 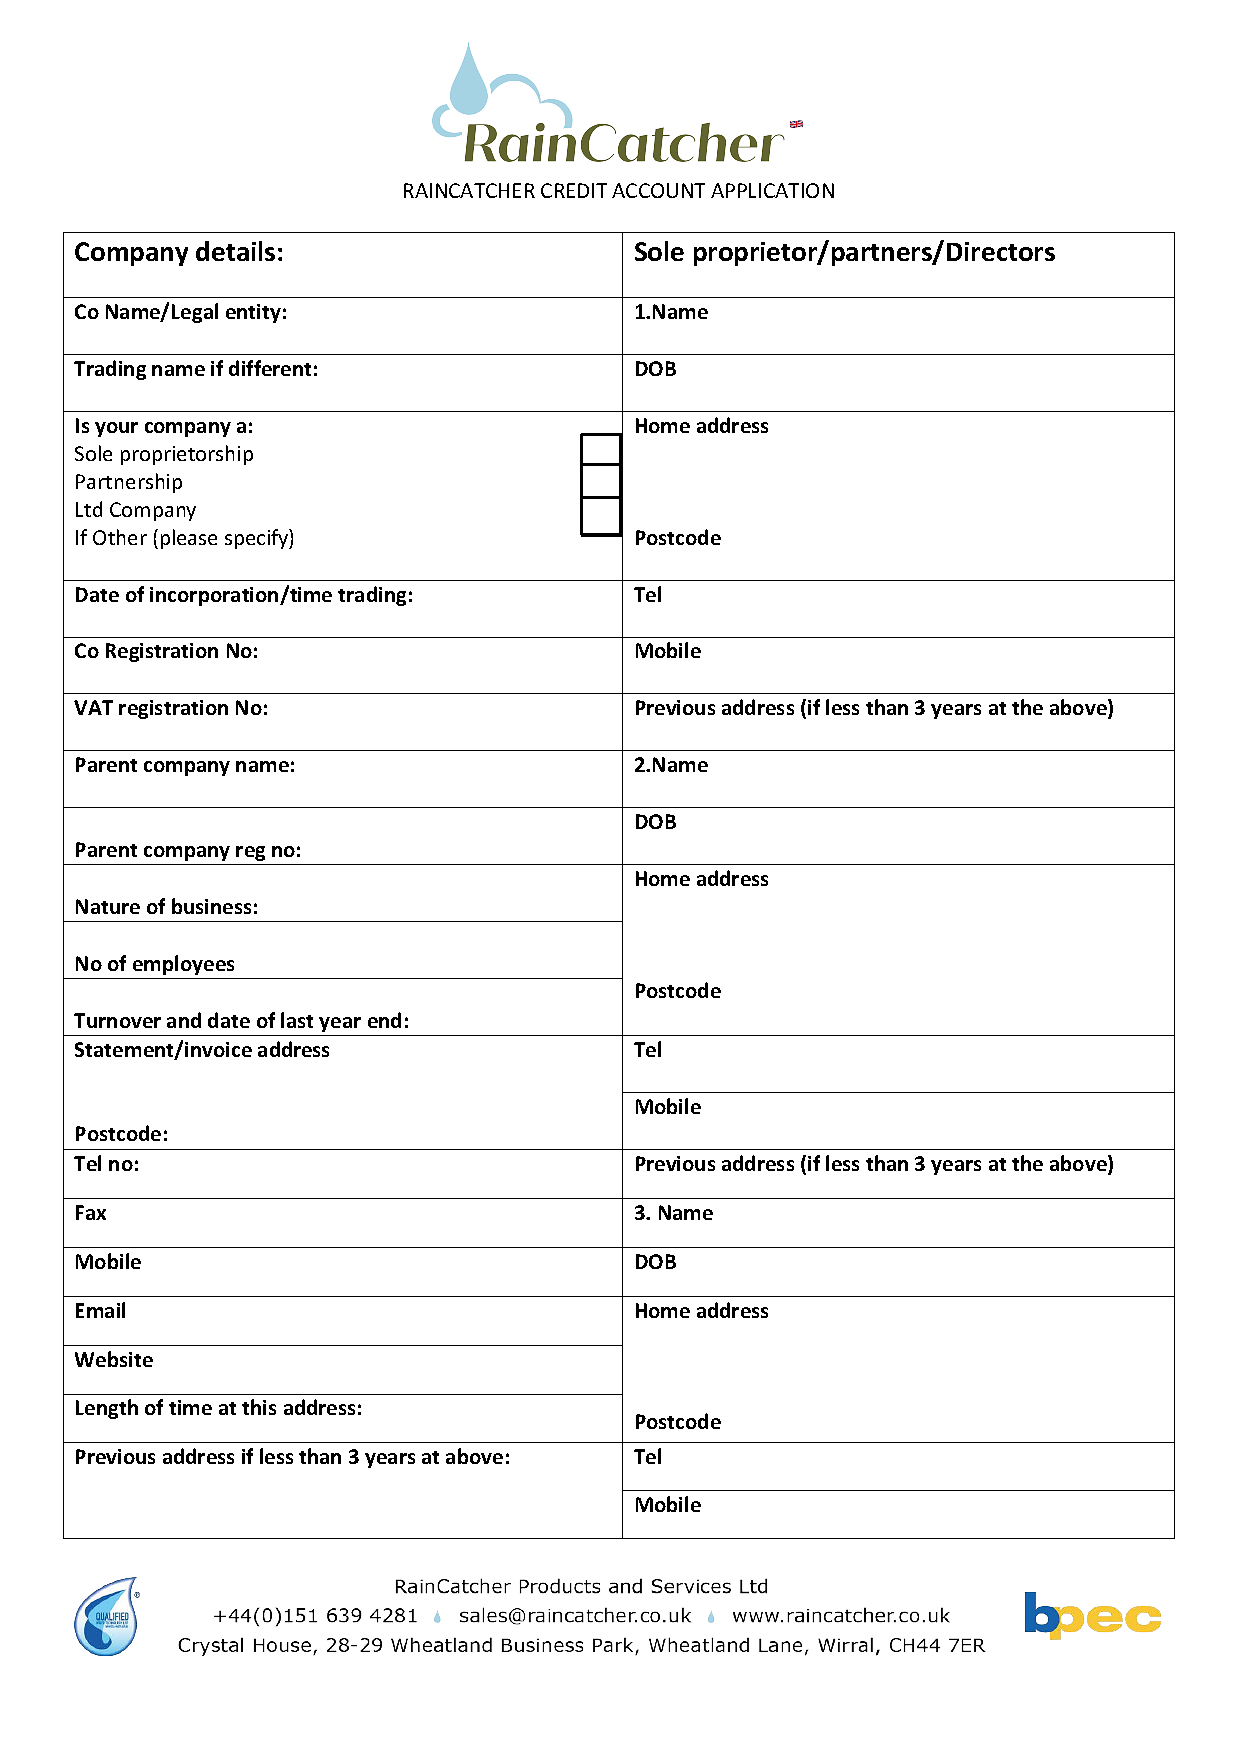 What do you see at coordinates (211, 906) in the screenshot?
I see `business` at bounding box center [211, 906].
